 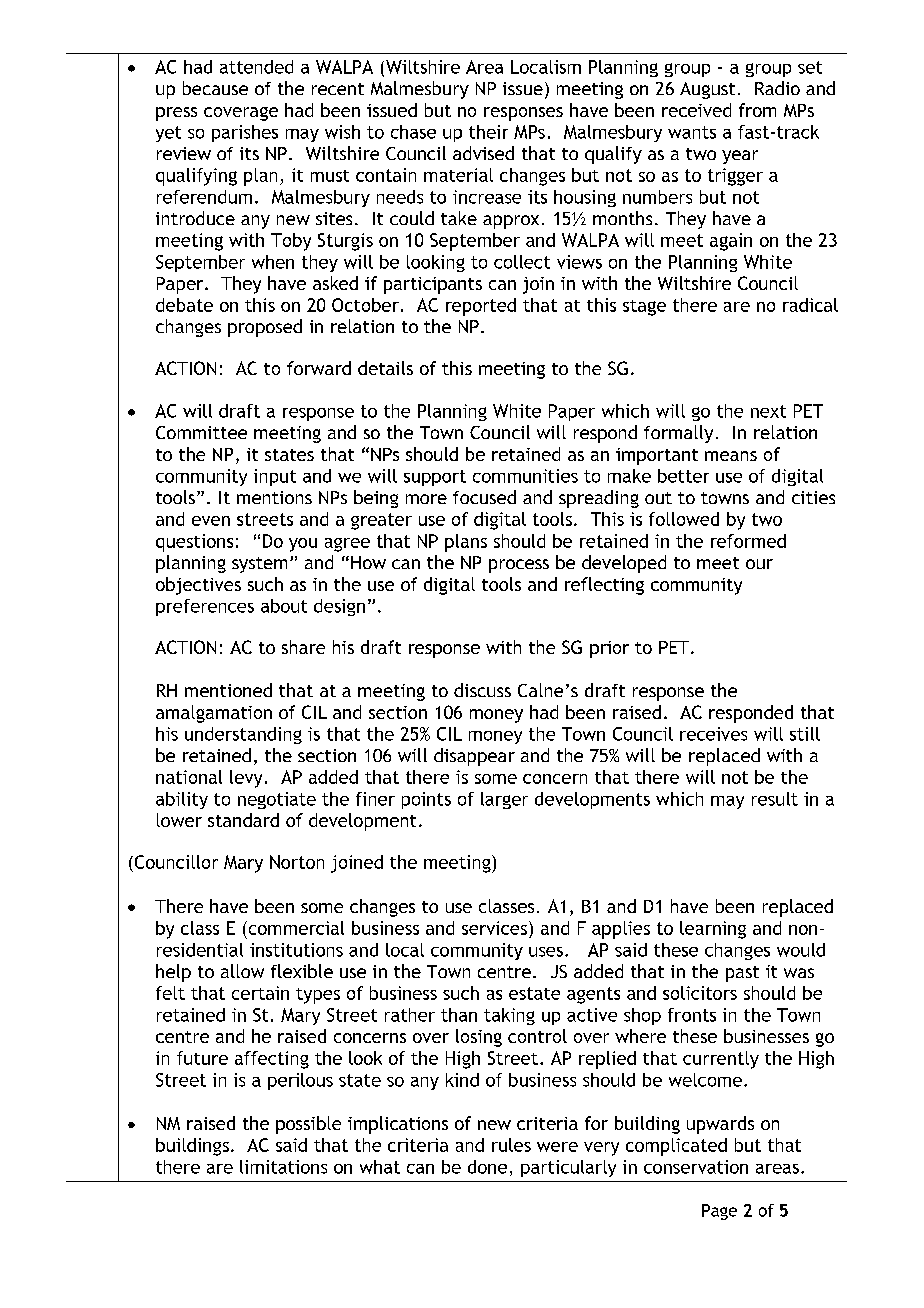 What do you see at coordinates (215, 88) in the screenshot?
I see `because` at bounding box center [215, 88].
